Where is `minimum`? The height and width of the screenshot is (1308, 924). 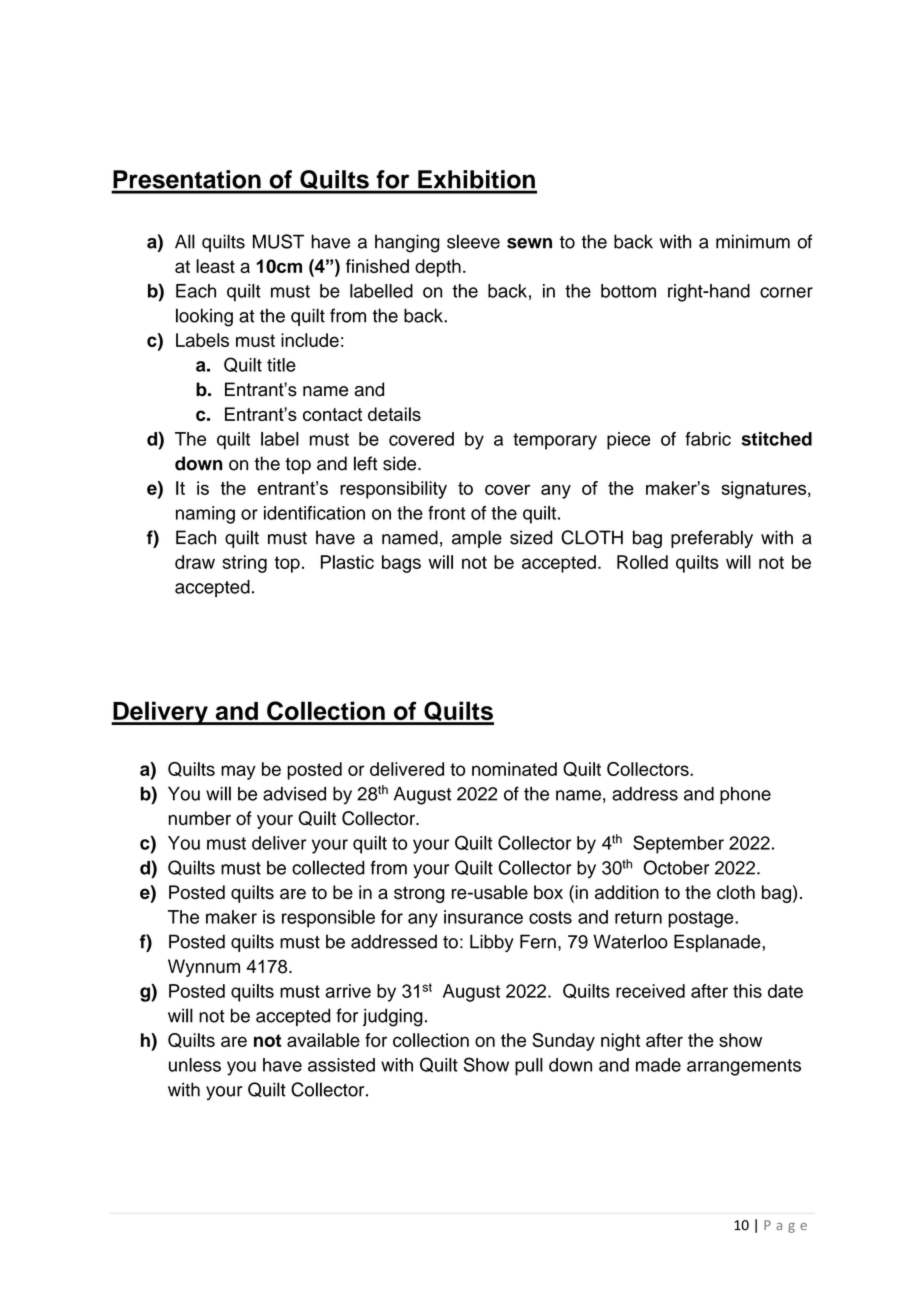
minimum is located at coordinates (753, 241).
